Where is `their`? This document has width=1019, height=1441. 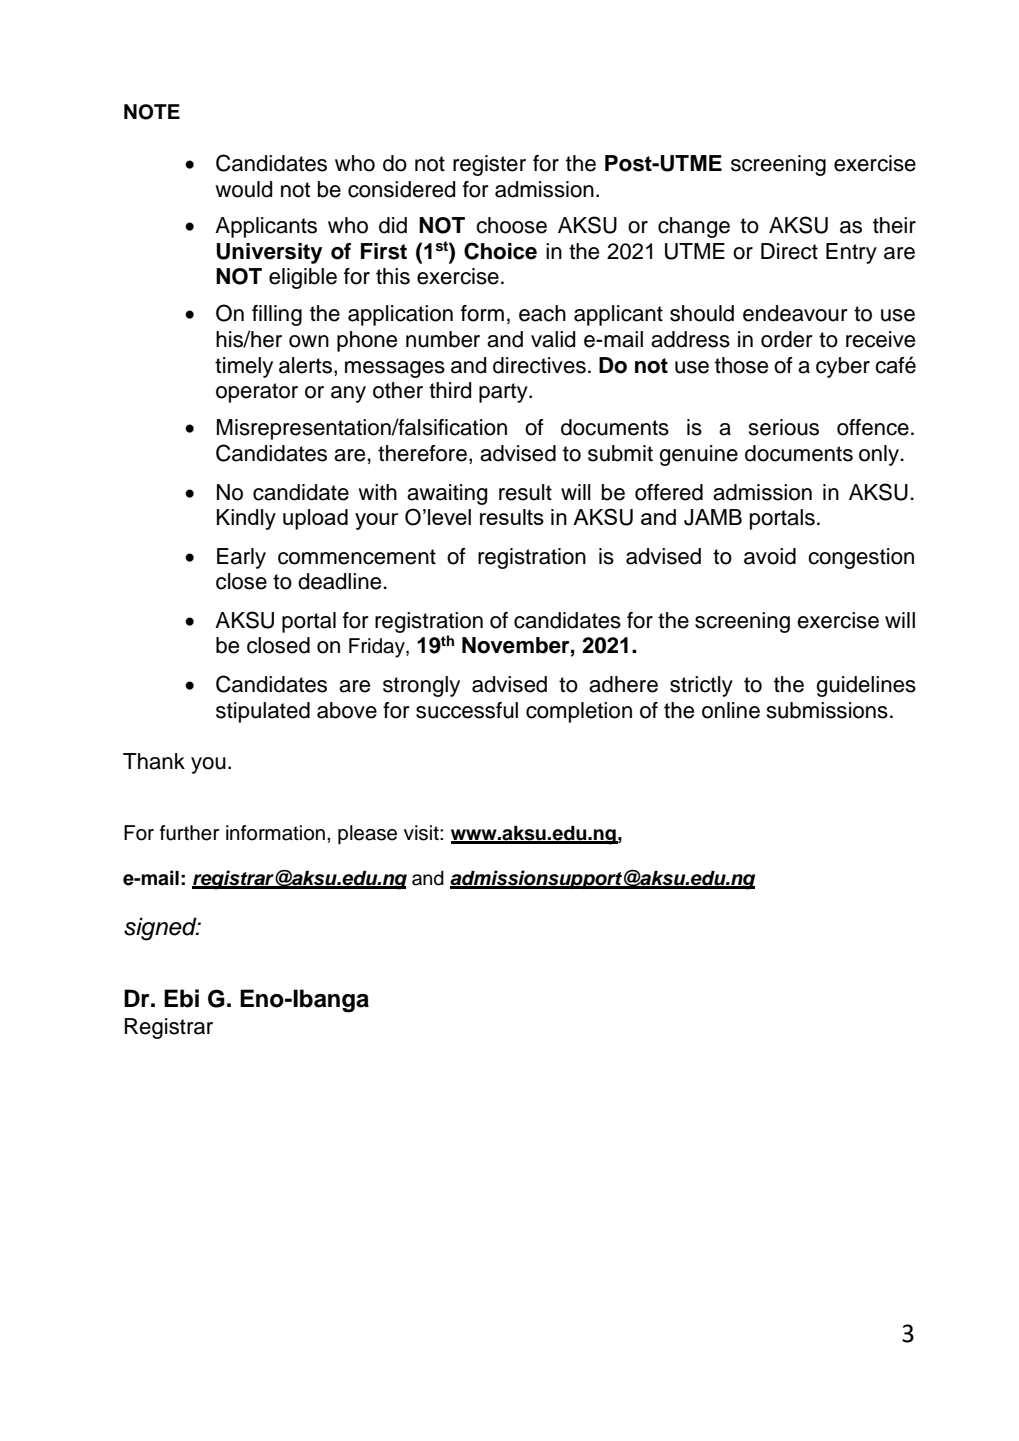
their is located at coordinates (894, 225).
